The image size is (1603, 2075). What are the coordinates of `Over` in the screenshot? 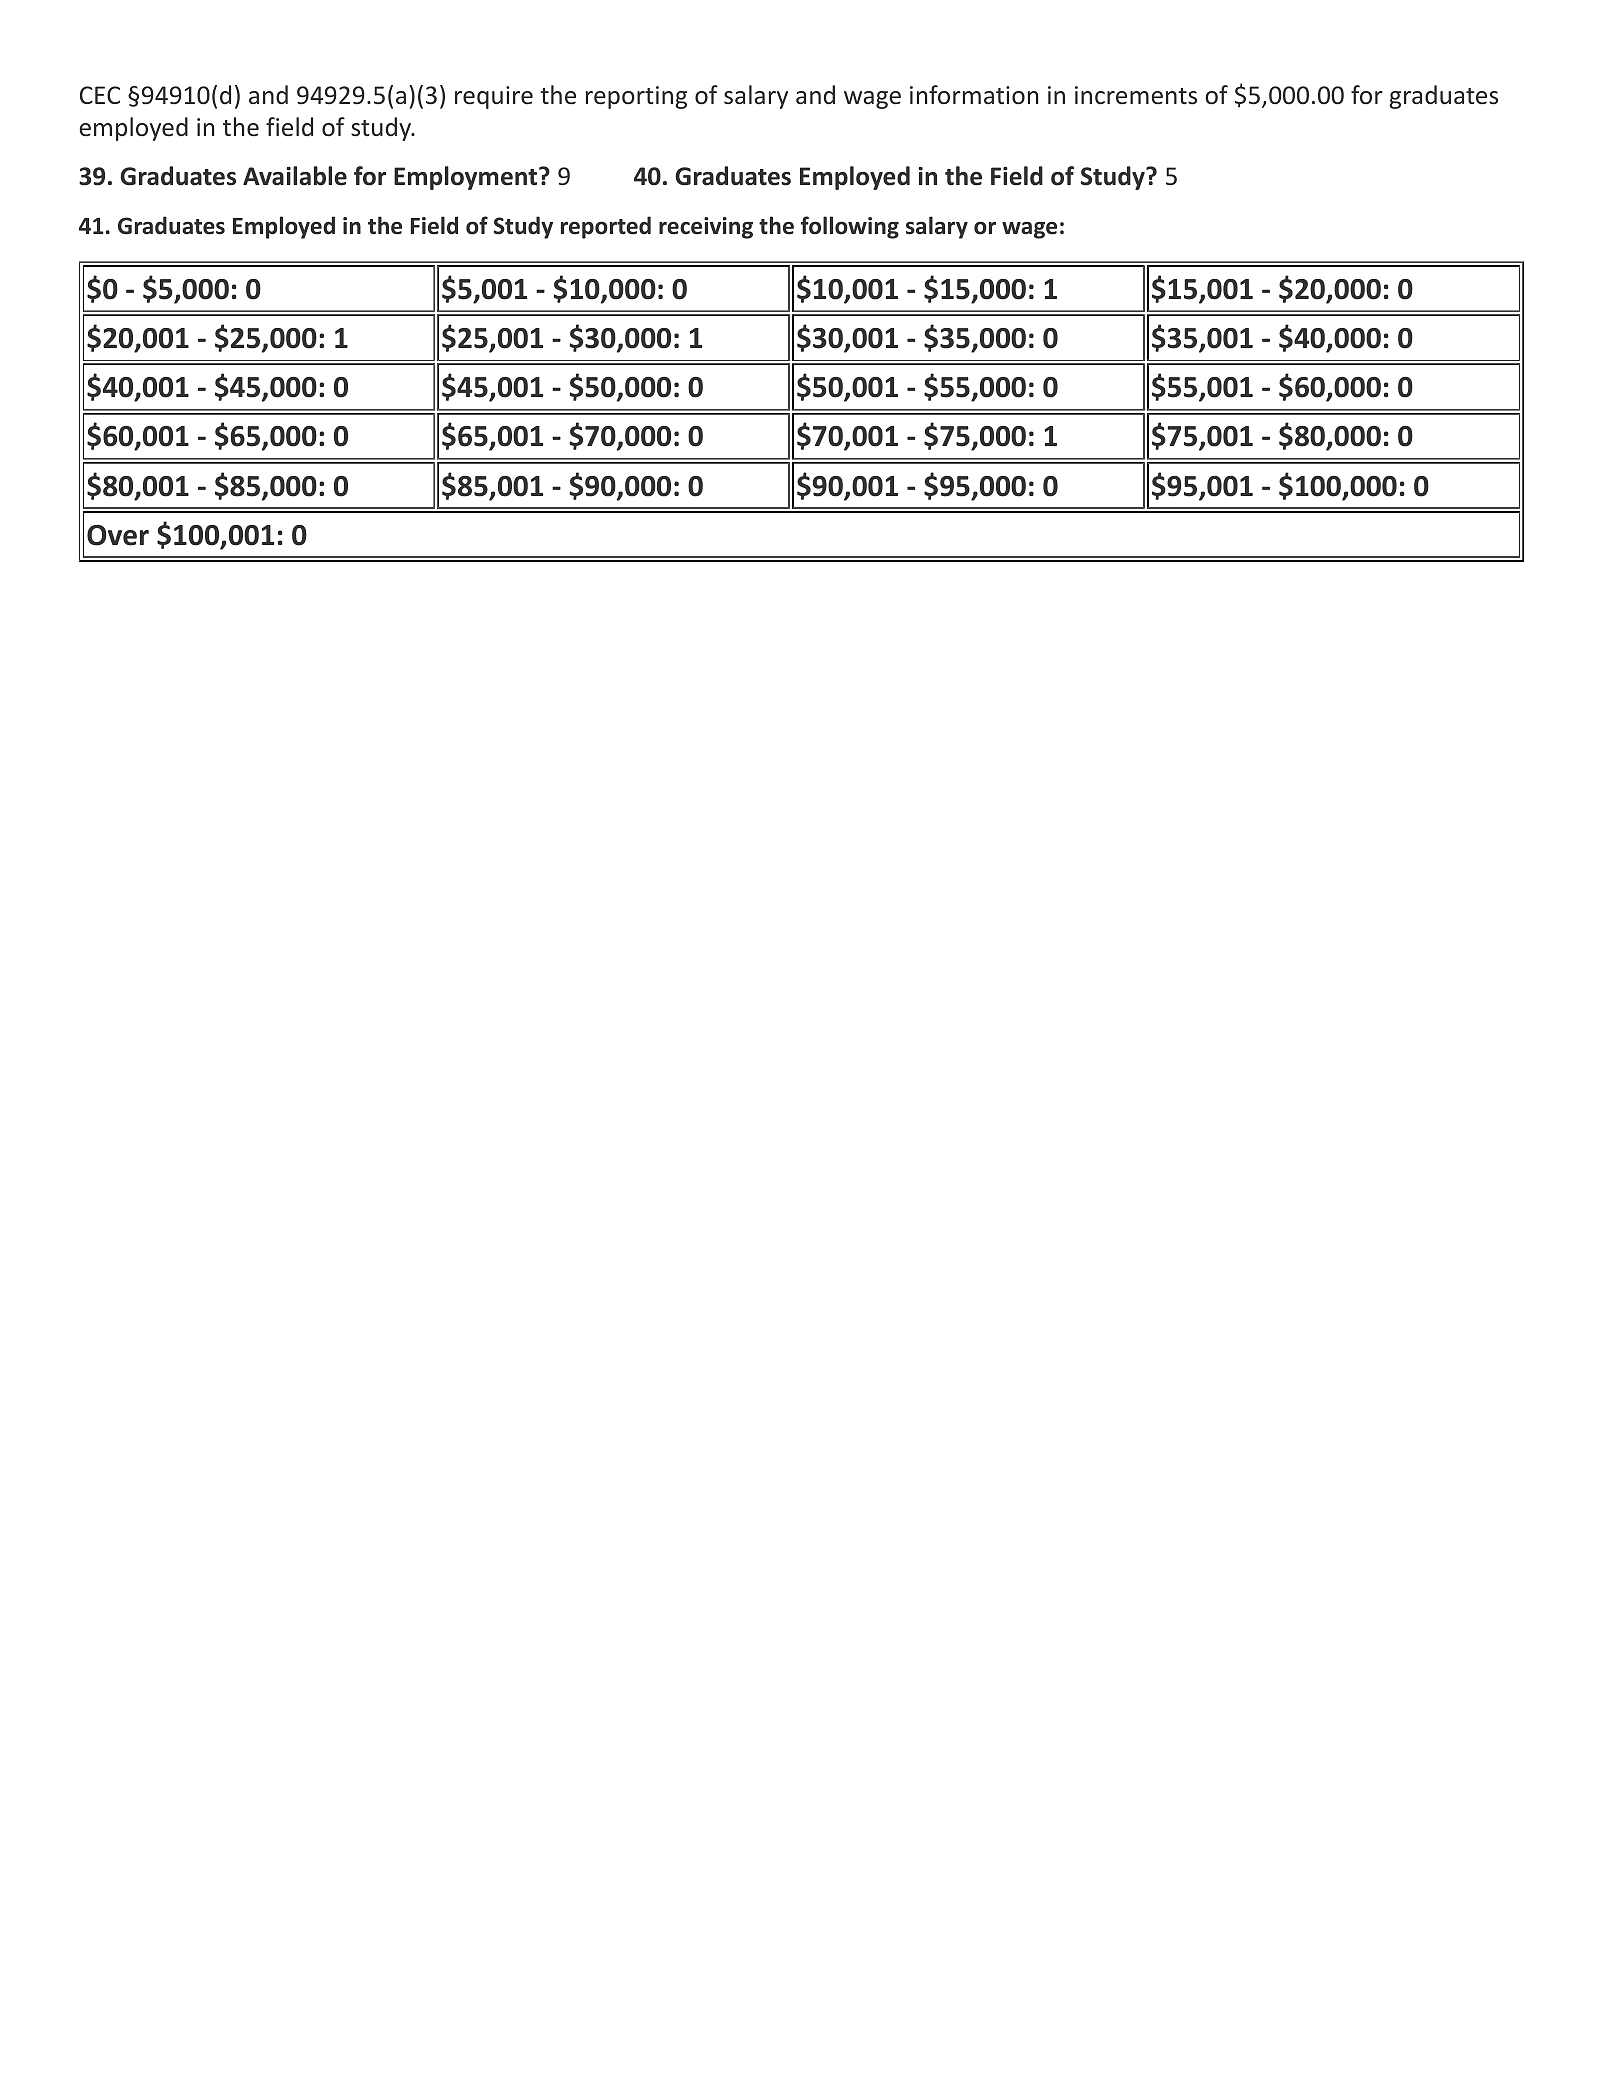 It's located at (118, 535).
